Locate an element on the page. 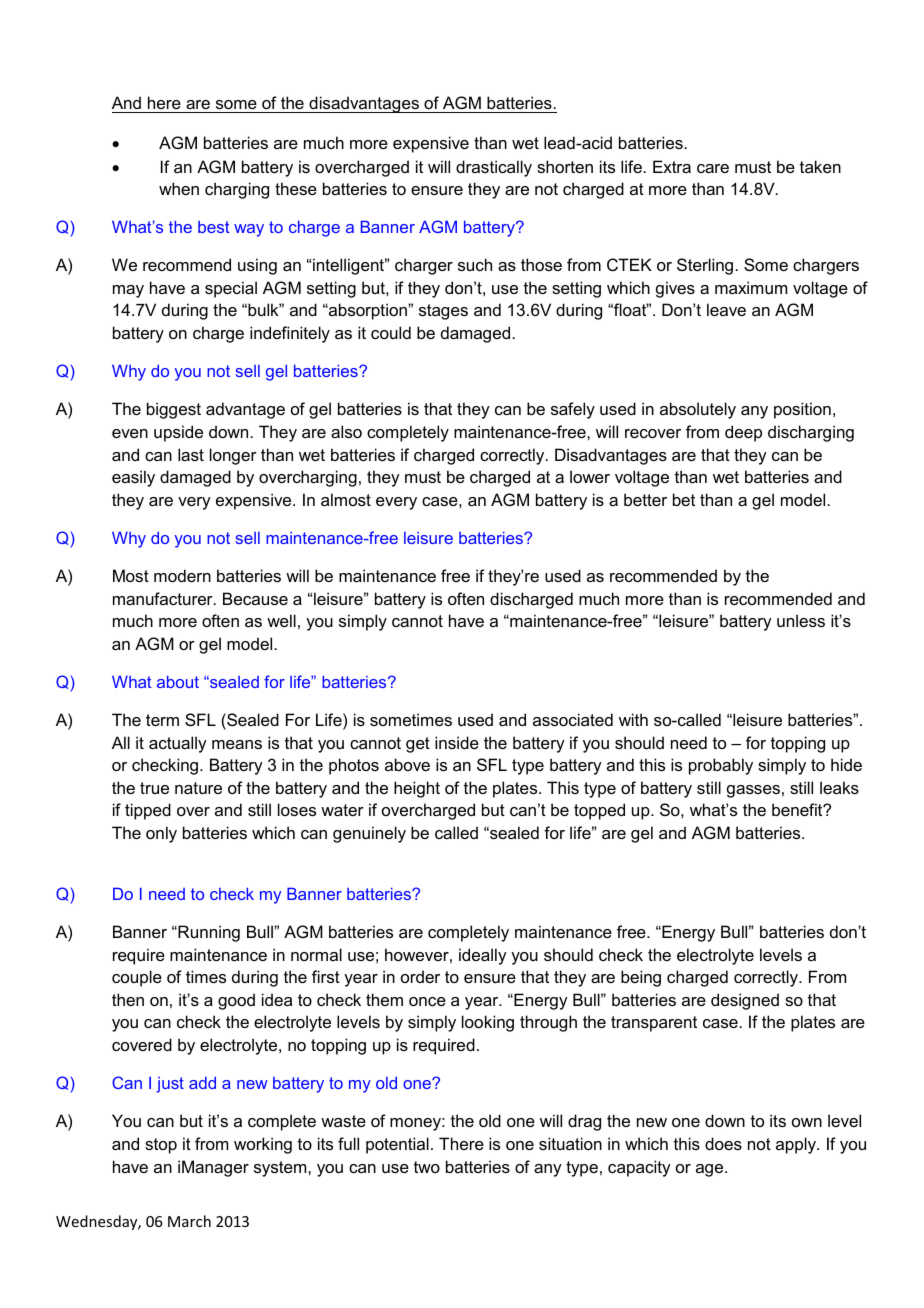 Image resolution: width=924 pixels, height=1308 pixels. Running is located at coordinates (208, 933).
